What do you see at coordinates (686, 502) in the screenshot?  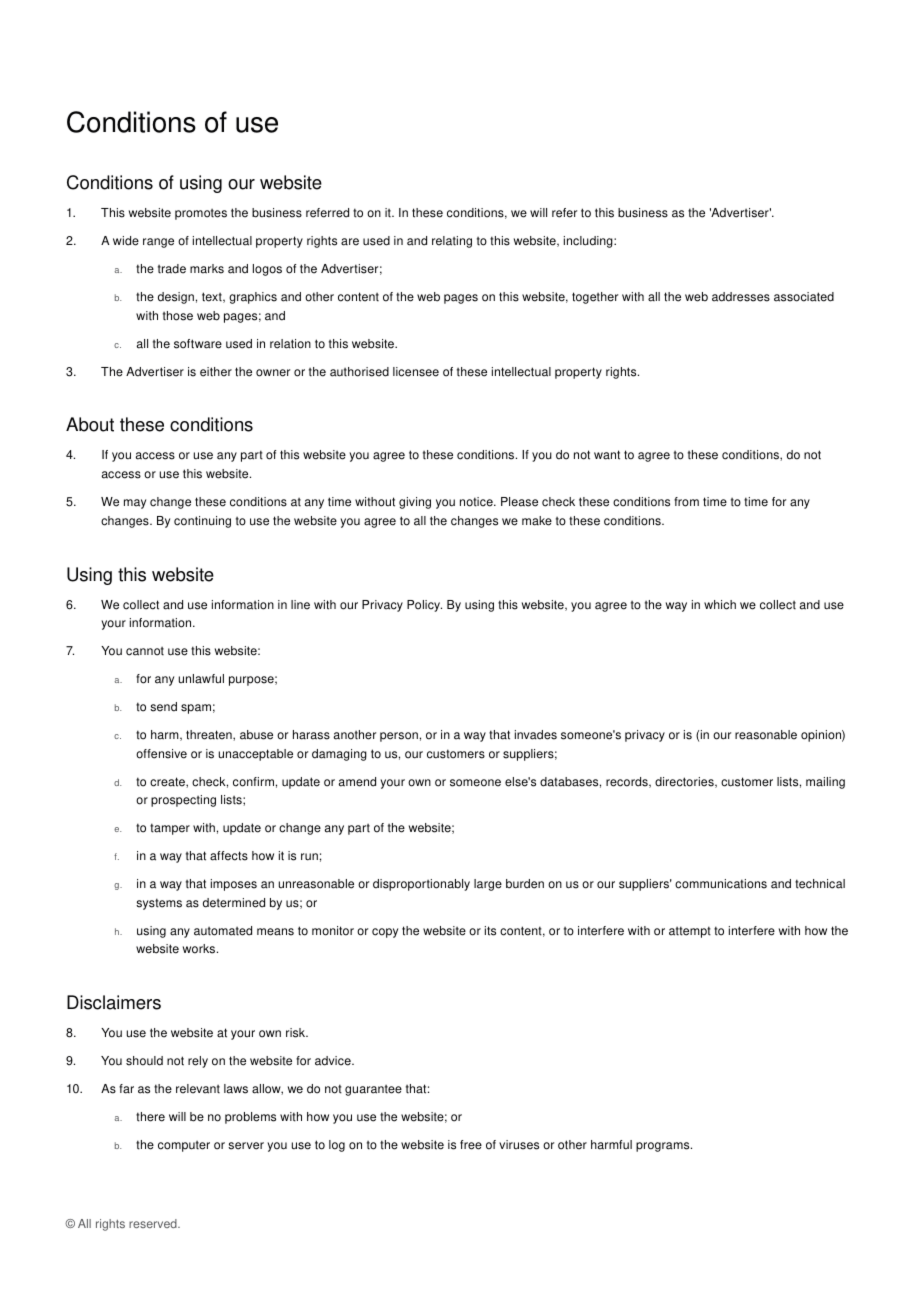 I see `from` at bounding box center [686, 502].
